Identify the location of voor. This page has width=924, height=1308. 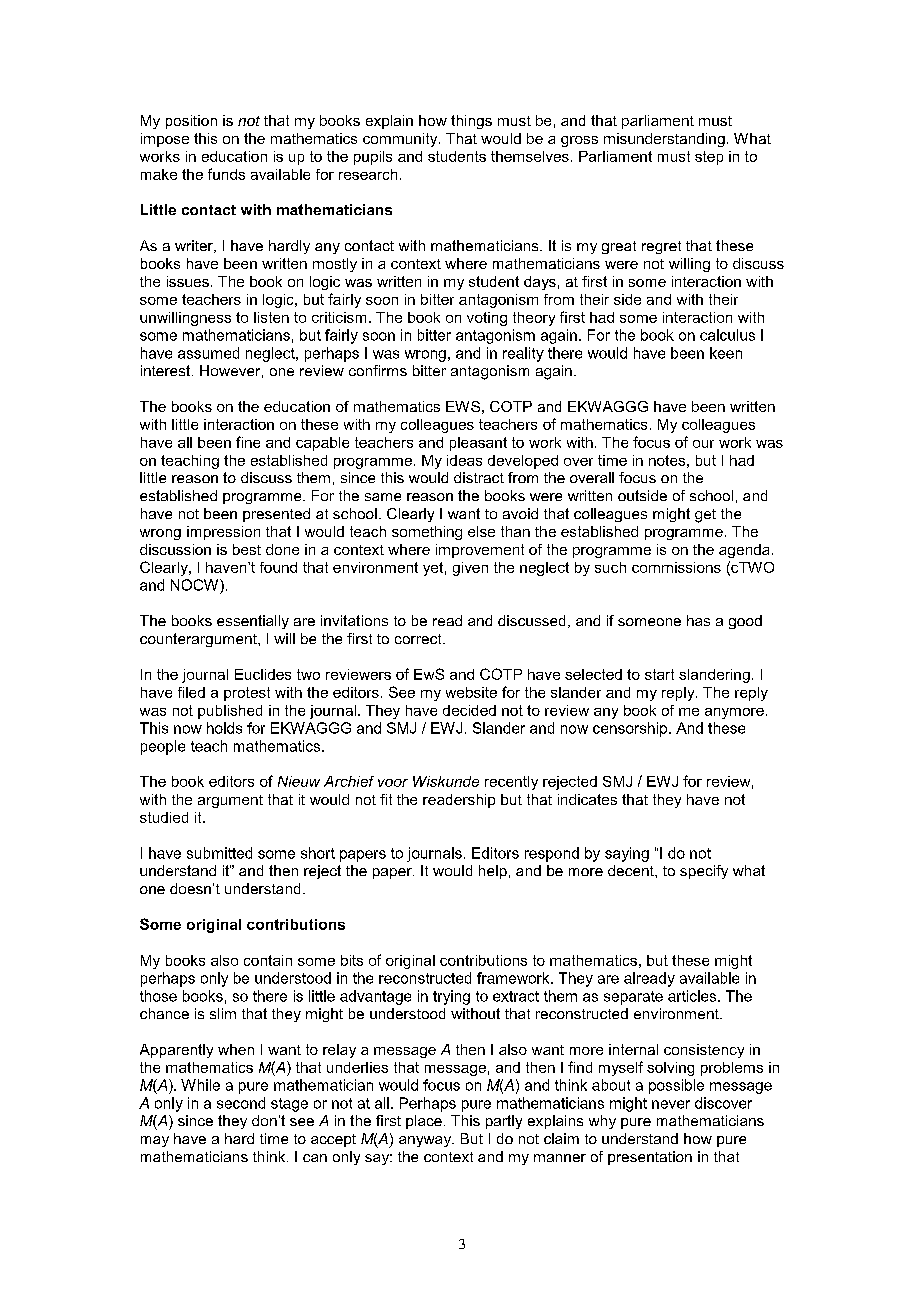
(393, 783).
